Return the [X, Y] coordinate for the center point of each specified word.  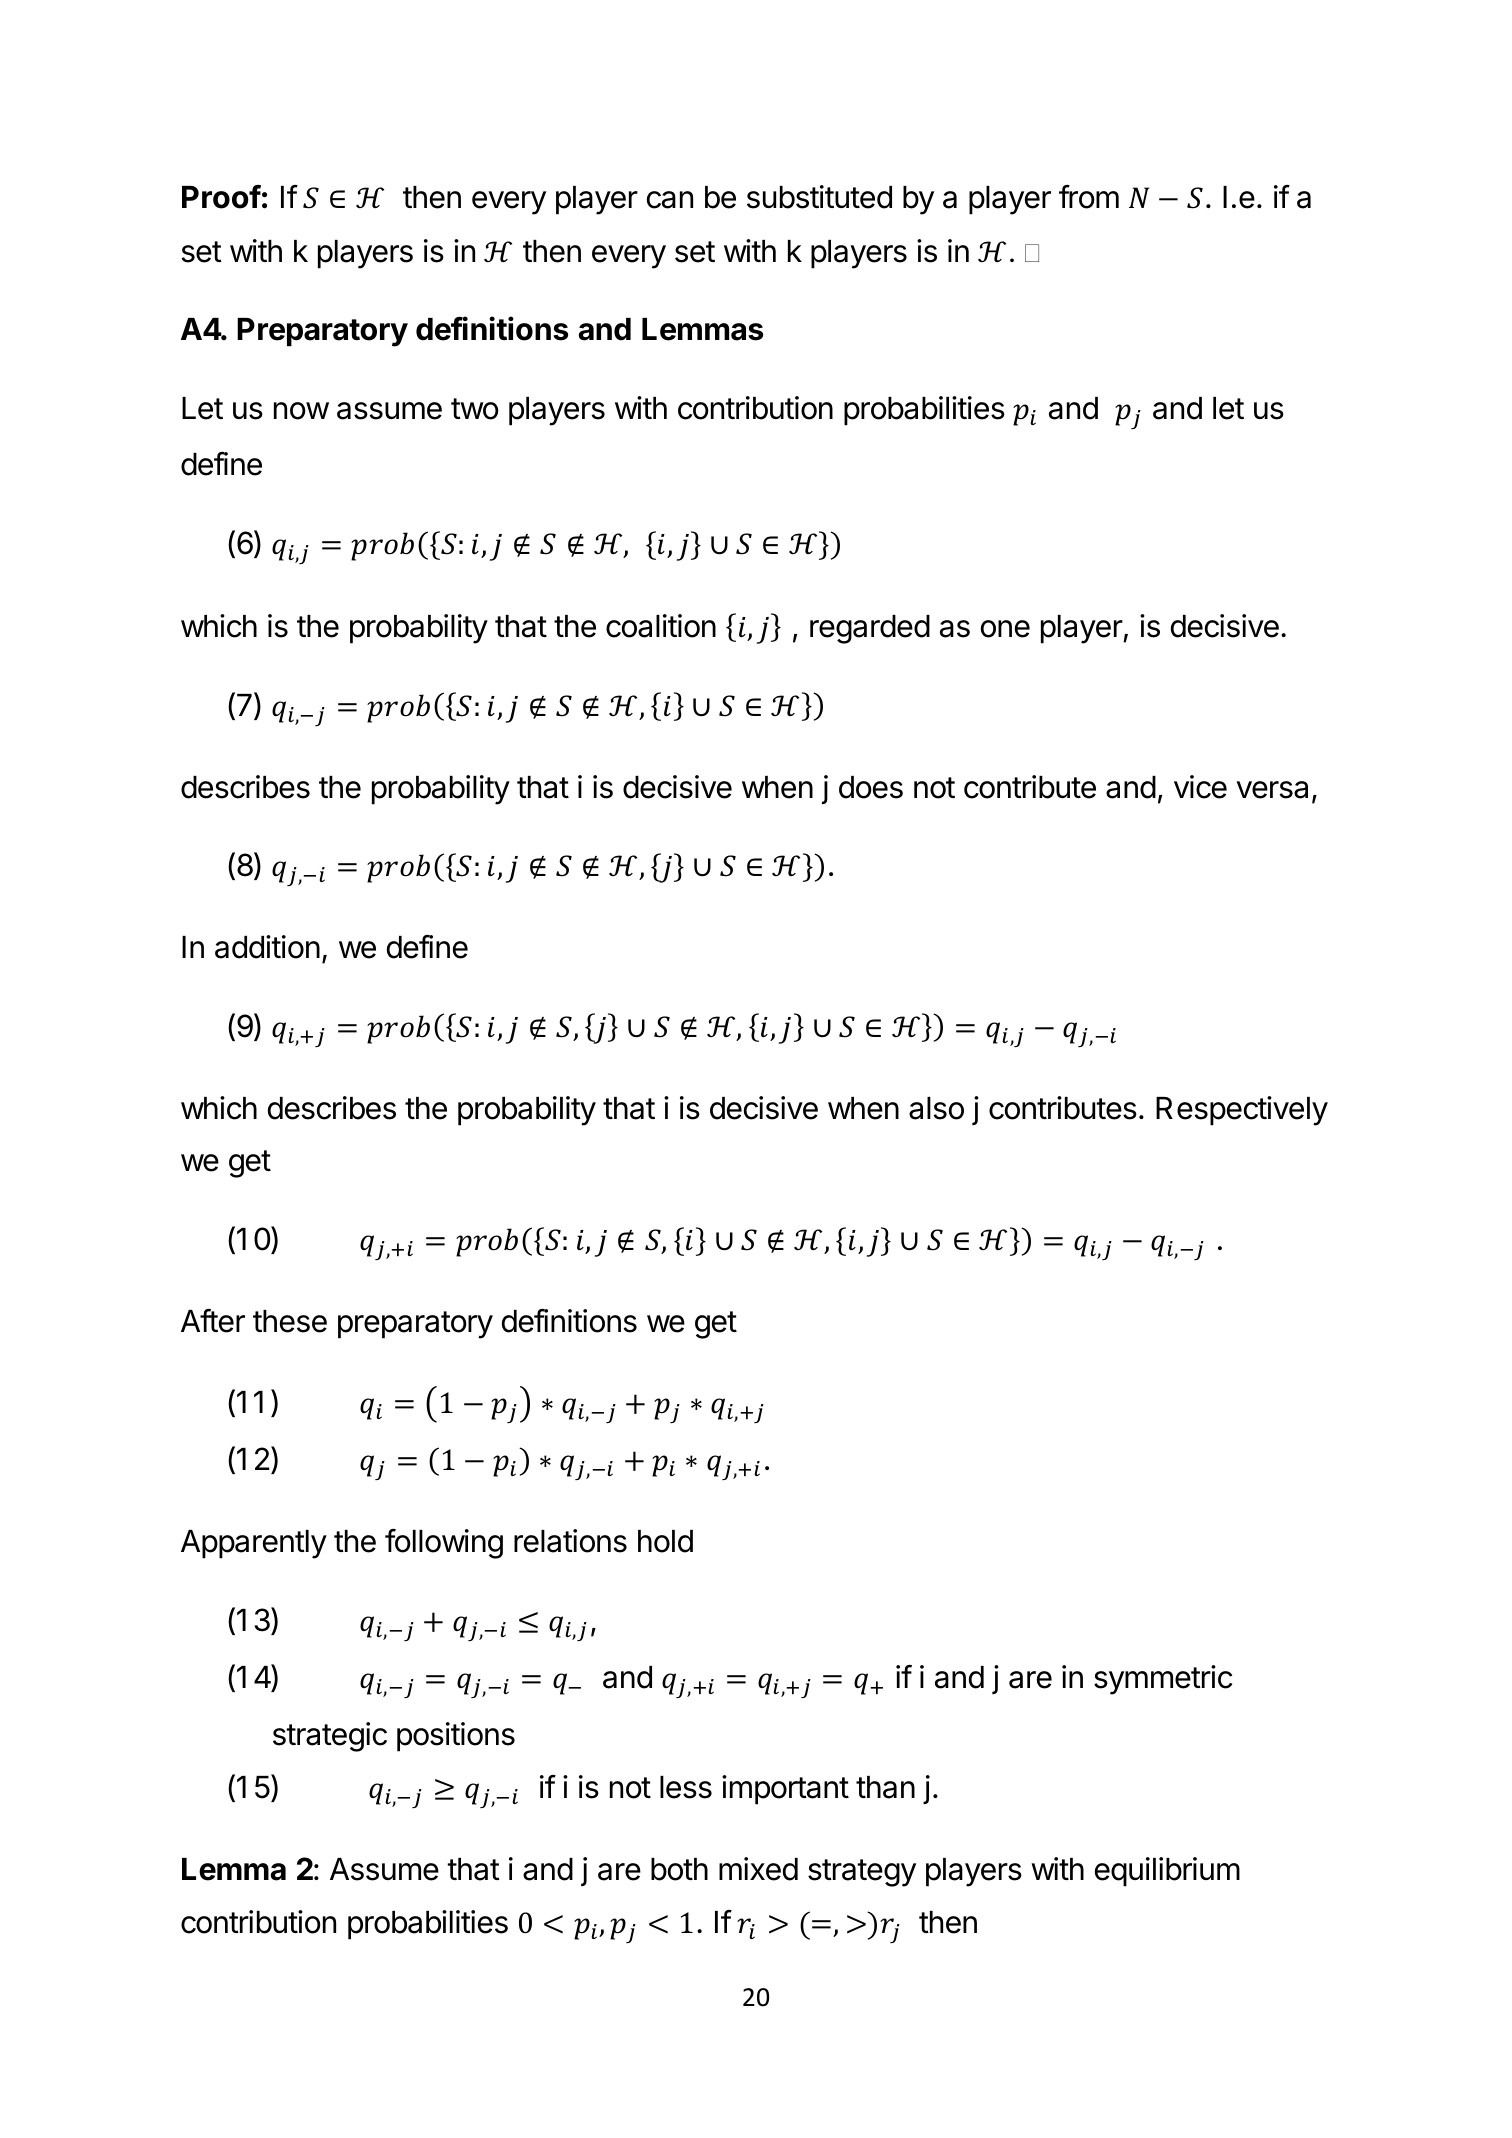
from [1089, 197]
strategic [330, 1737]
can [670, 200]
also [936, 1108]
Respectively [1242, 1111]
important [785, 1790]
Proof [221, 197]
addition [267, 947]
